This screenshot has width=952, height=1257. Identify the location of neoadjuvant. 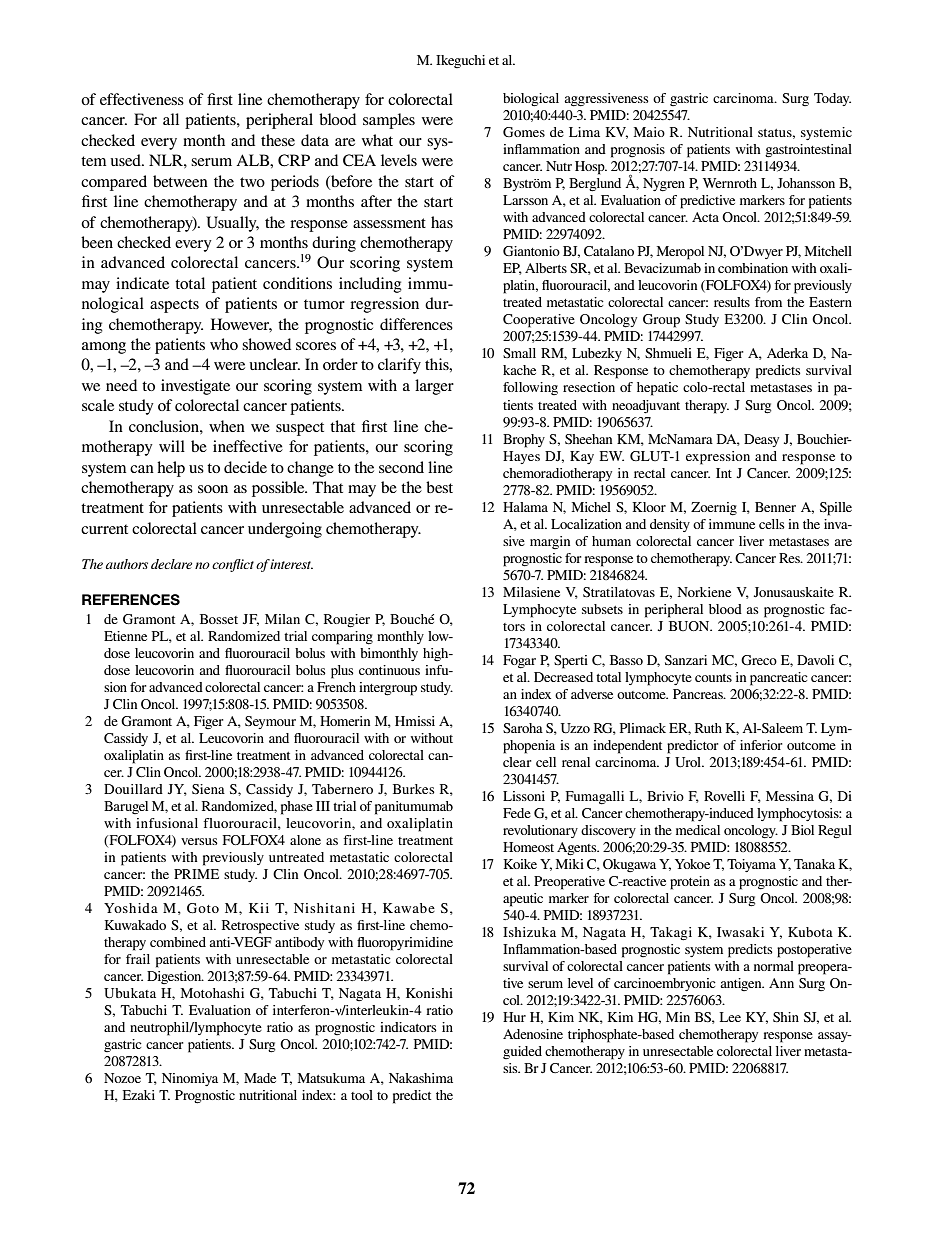
(646, 407).
